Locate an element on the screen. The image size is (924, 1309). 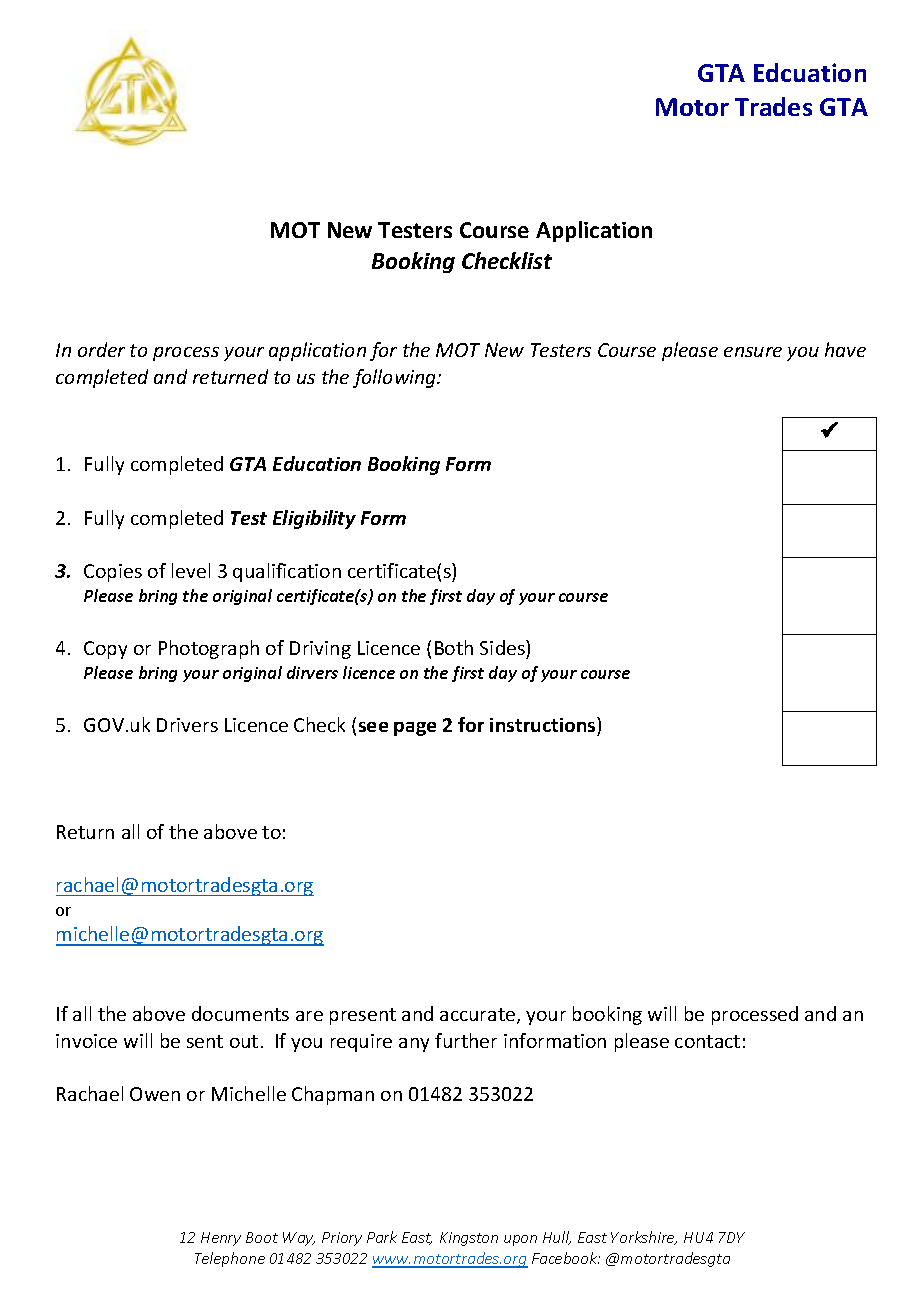
accurate is located at coordinates (479, 1016).
